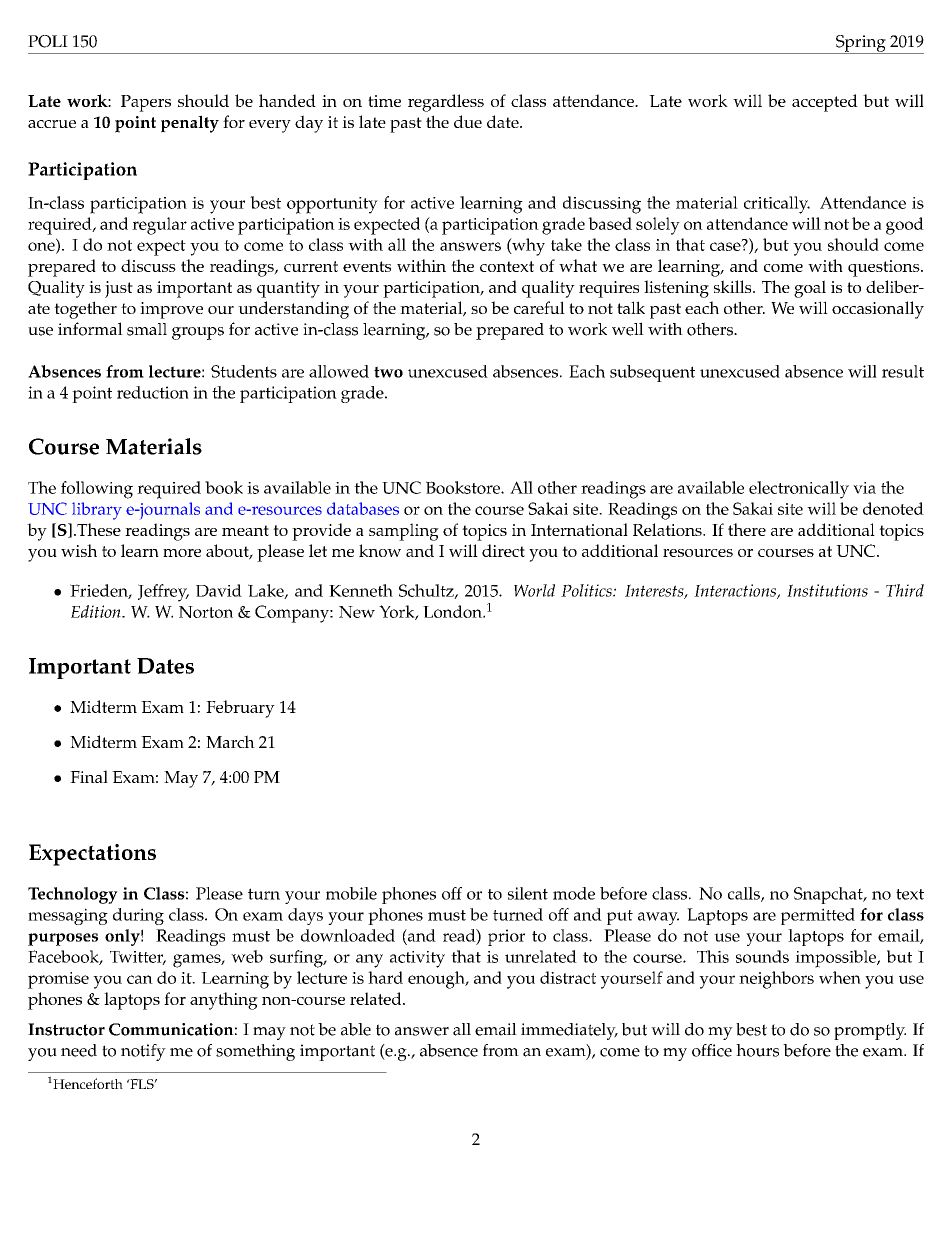 Image resolution: width=952 pixels, height=1233 pixels. Describe the element at coordinates (569, 1031) in the page. I see `immediately` at that location.
